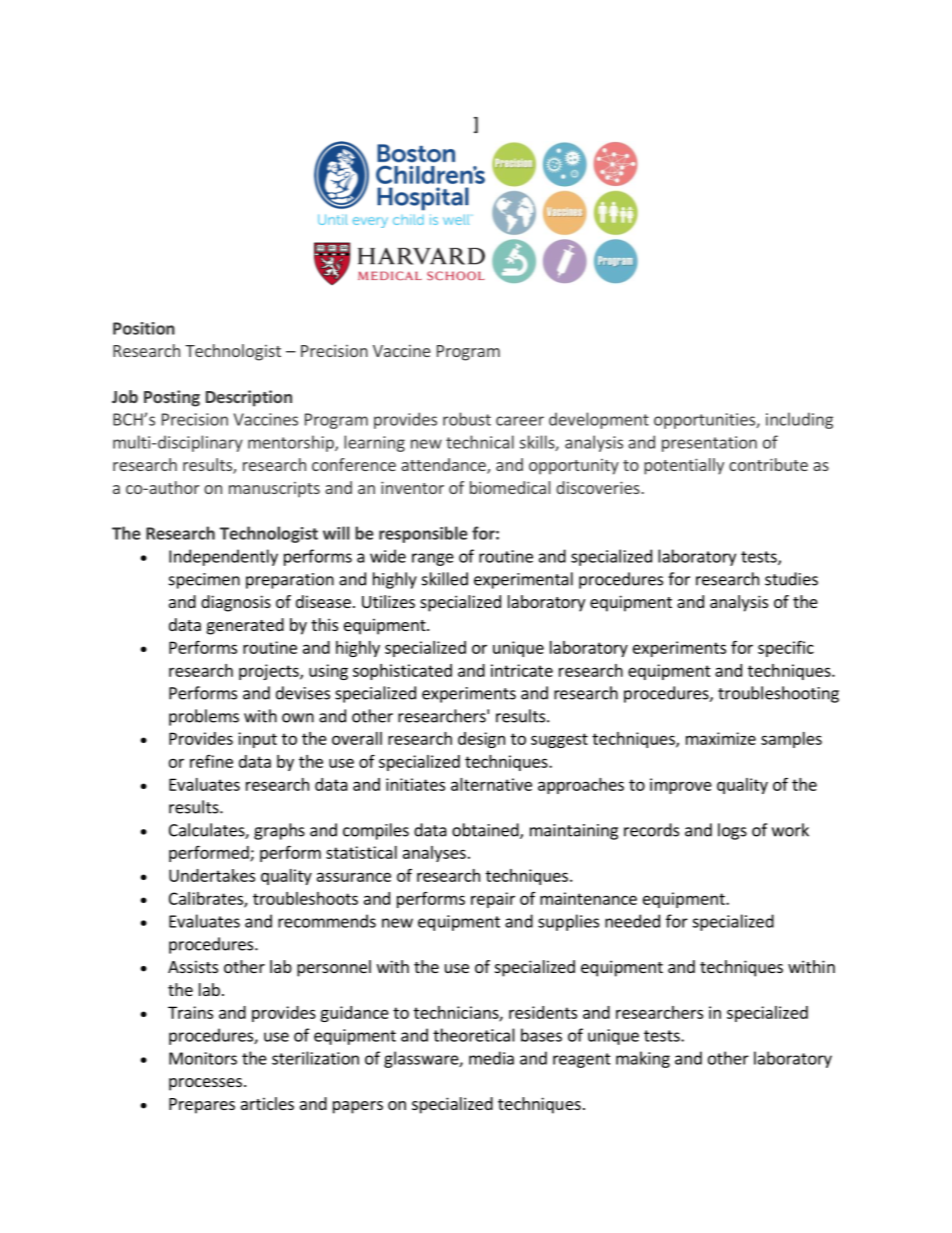 This image has width=952, height=1233. I want to click on studies, so click(791, 579).
